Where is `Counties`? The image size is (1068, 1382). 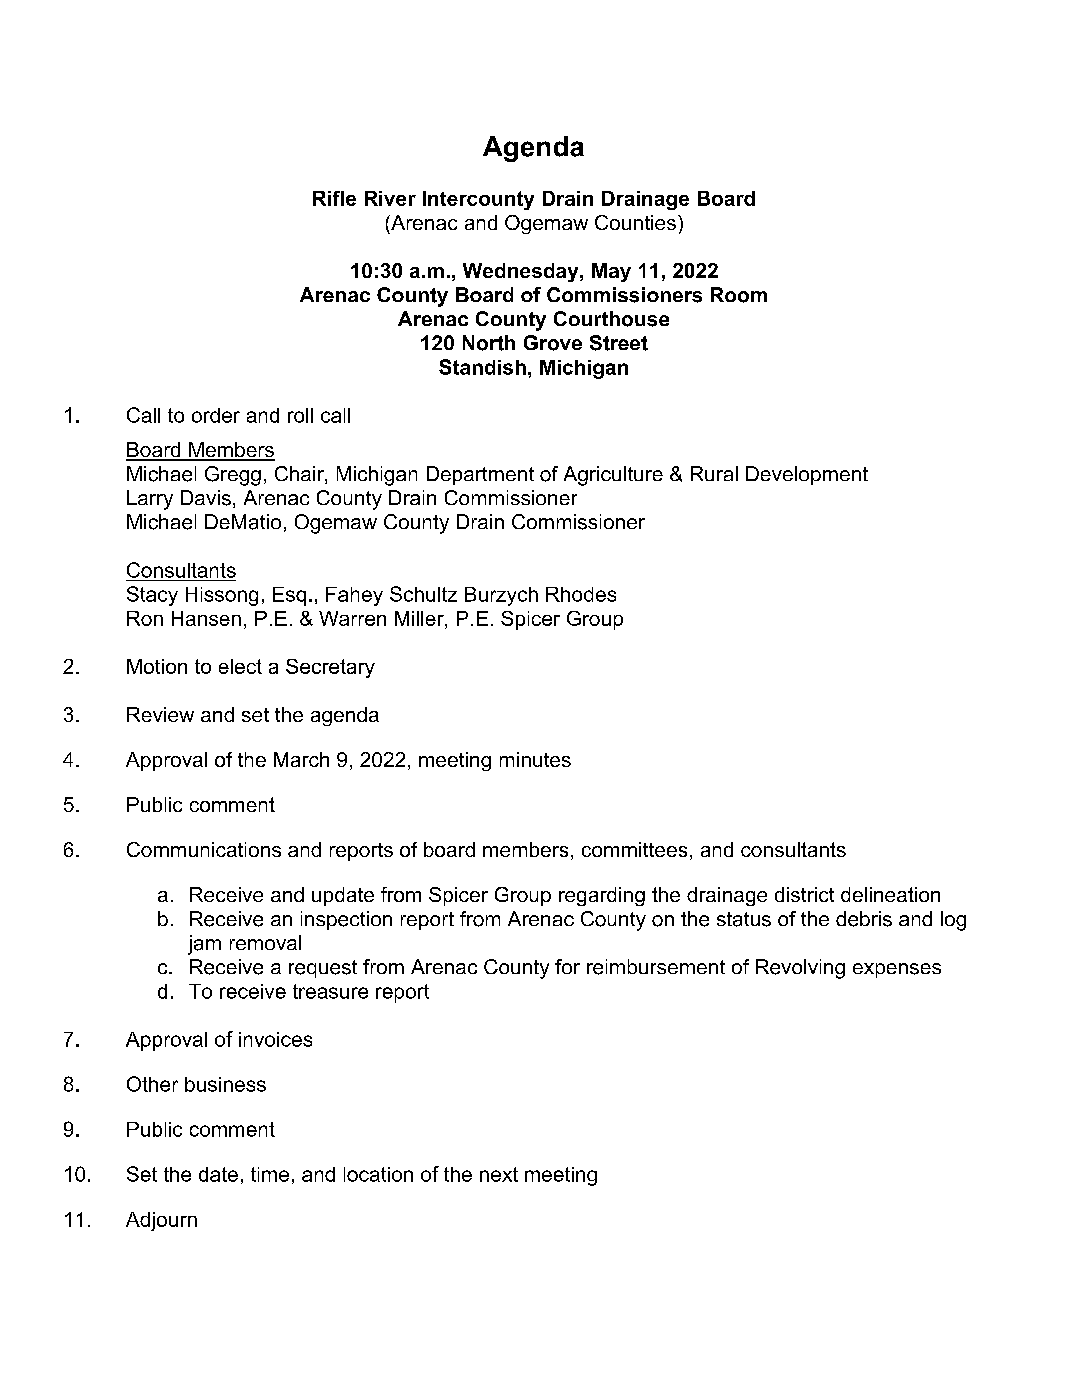
Counties is located at coordinates (635, 222).
